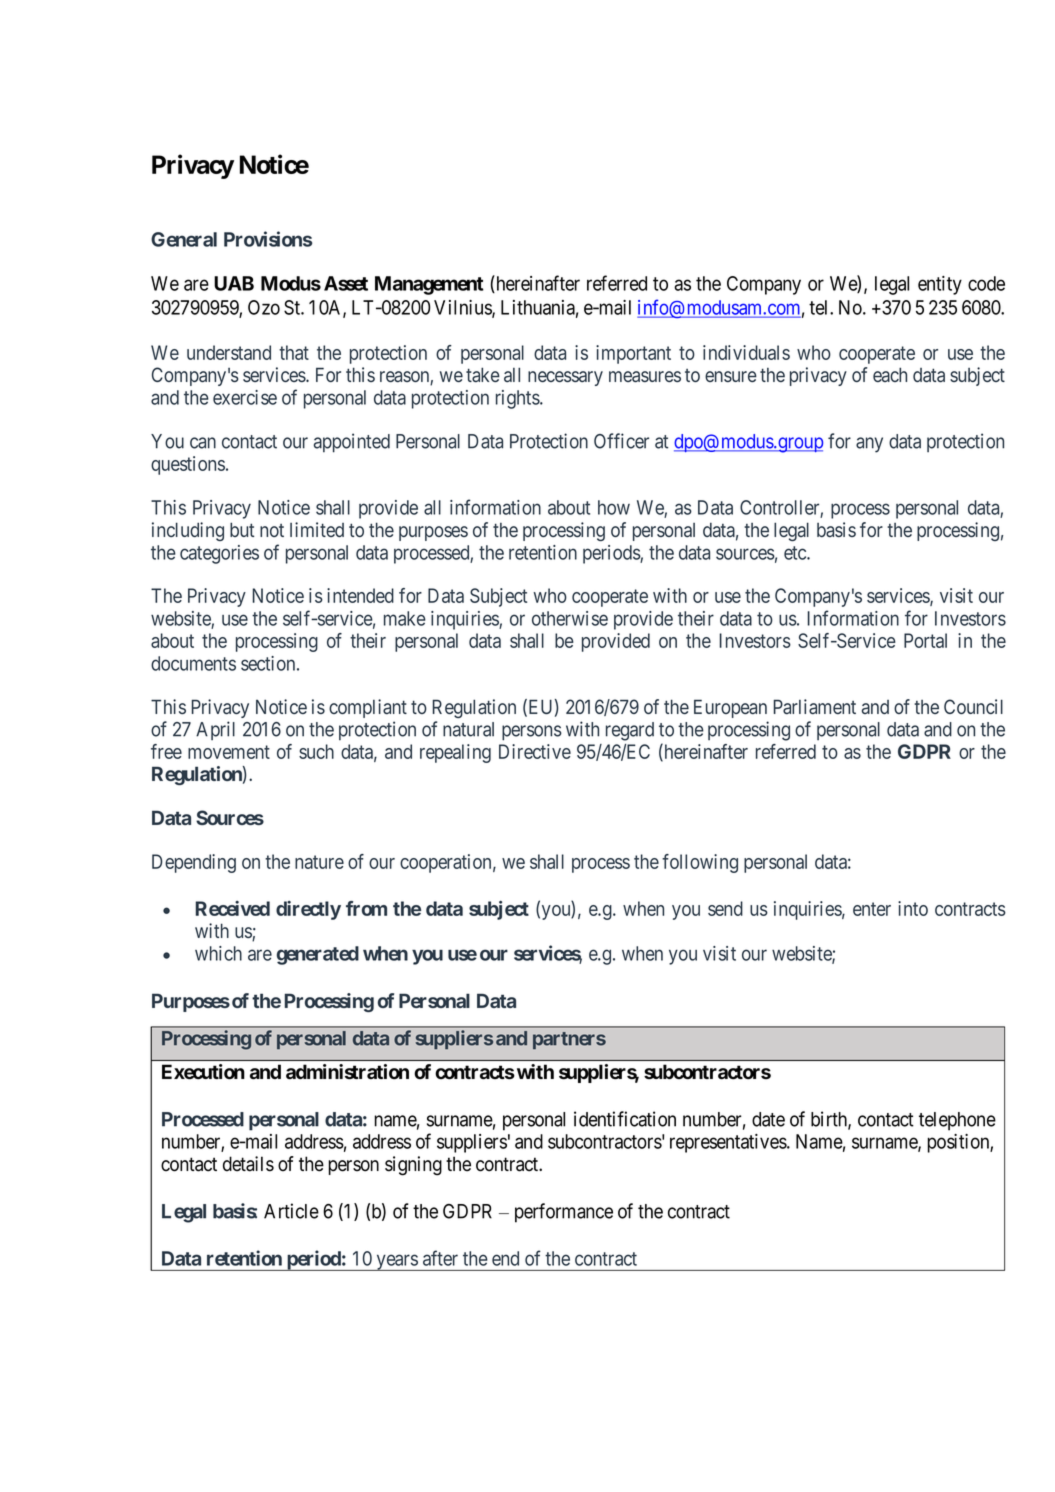  Describe the element at coordinates (940, 285) in the screenshot. I see `entity` at that location.
